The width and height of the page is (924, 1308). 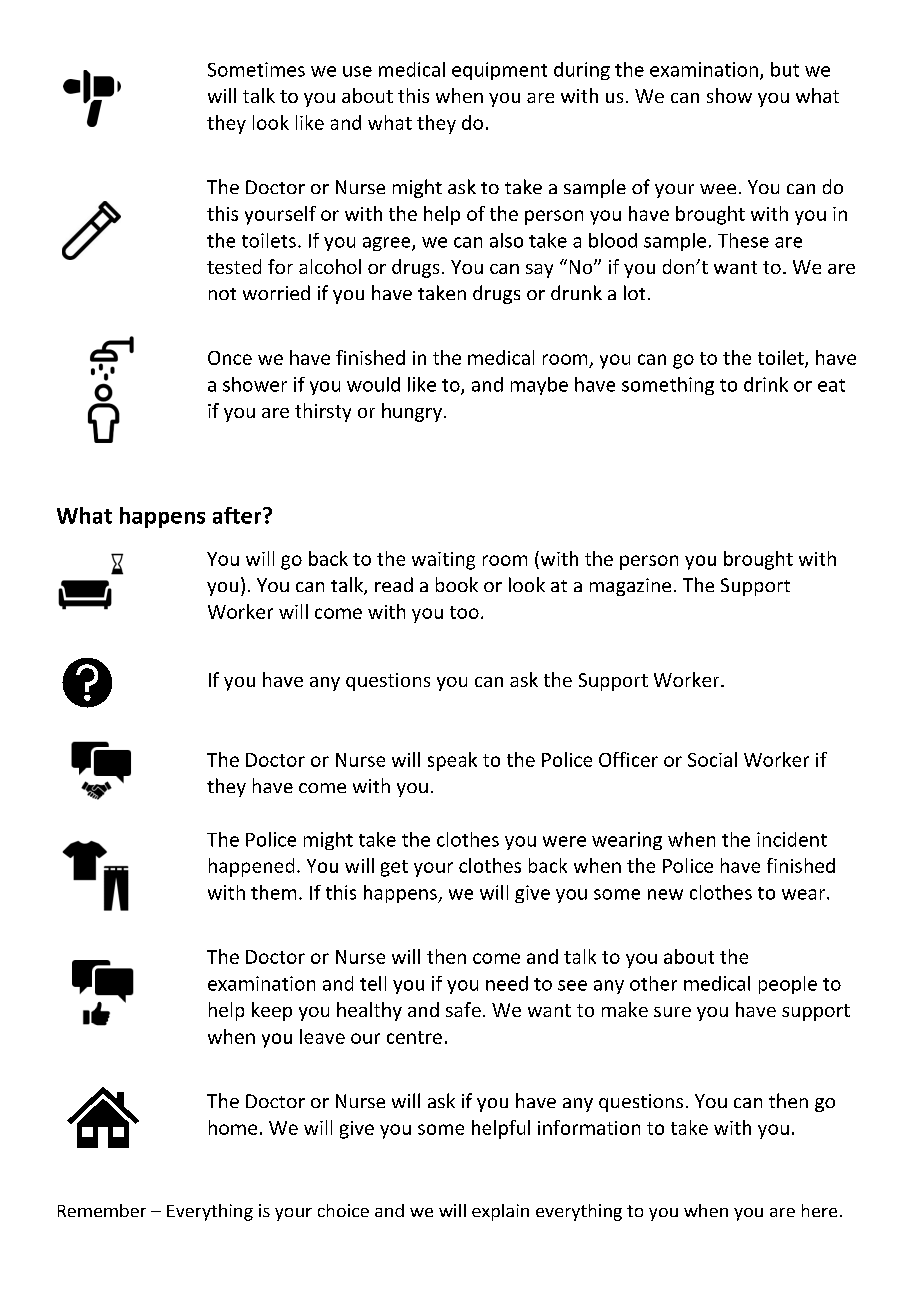 I want to click on home, so click(x=233, y=1127).
